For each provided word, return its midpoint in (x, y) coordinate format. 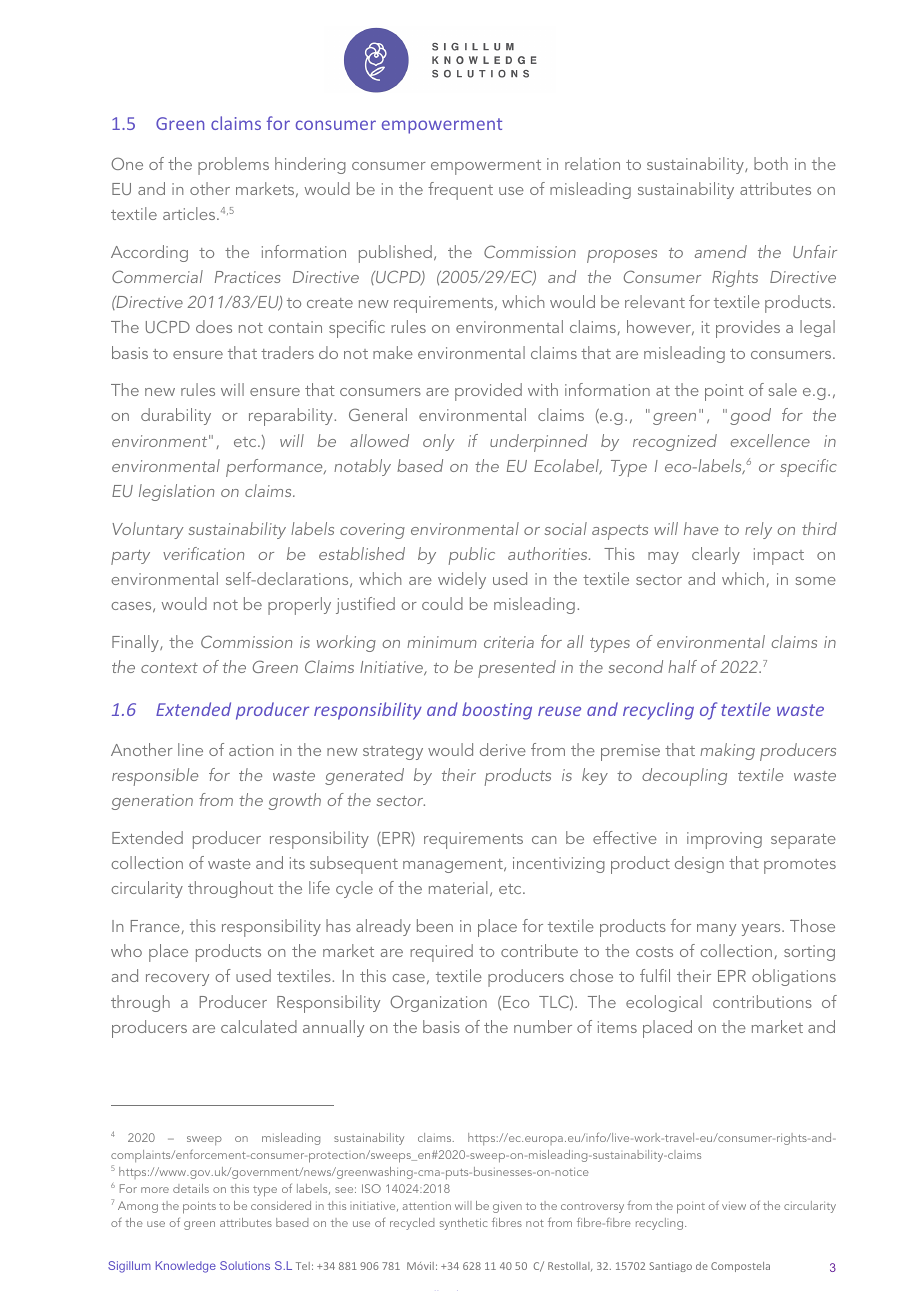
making (727, 751)
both (771, 163)
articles (190, 213)
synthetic (463, 1224)
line (190, 749)
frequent (460, 191)
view (734, 1206)
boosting (497, 711)
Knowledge (186, 1267)
